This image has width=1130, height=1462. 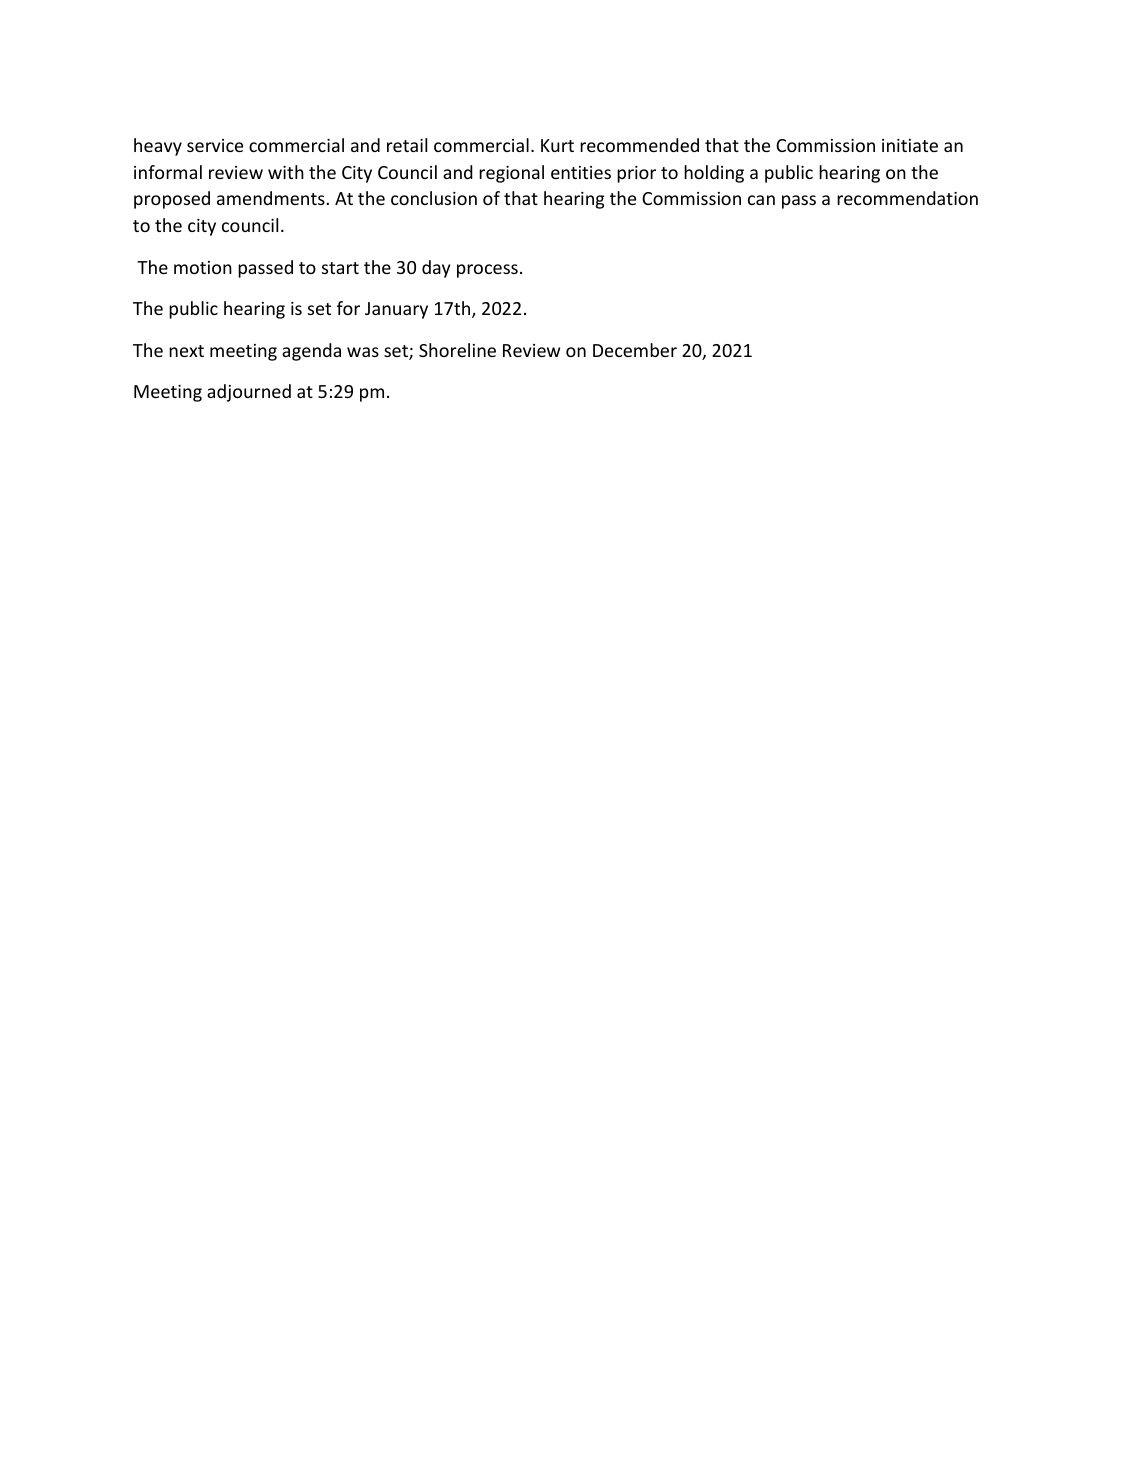 What do you see at coordinates (186, 351) in the image?
I see `next` at bounding box center [186, 351].
